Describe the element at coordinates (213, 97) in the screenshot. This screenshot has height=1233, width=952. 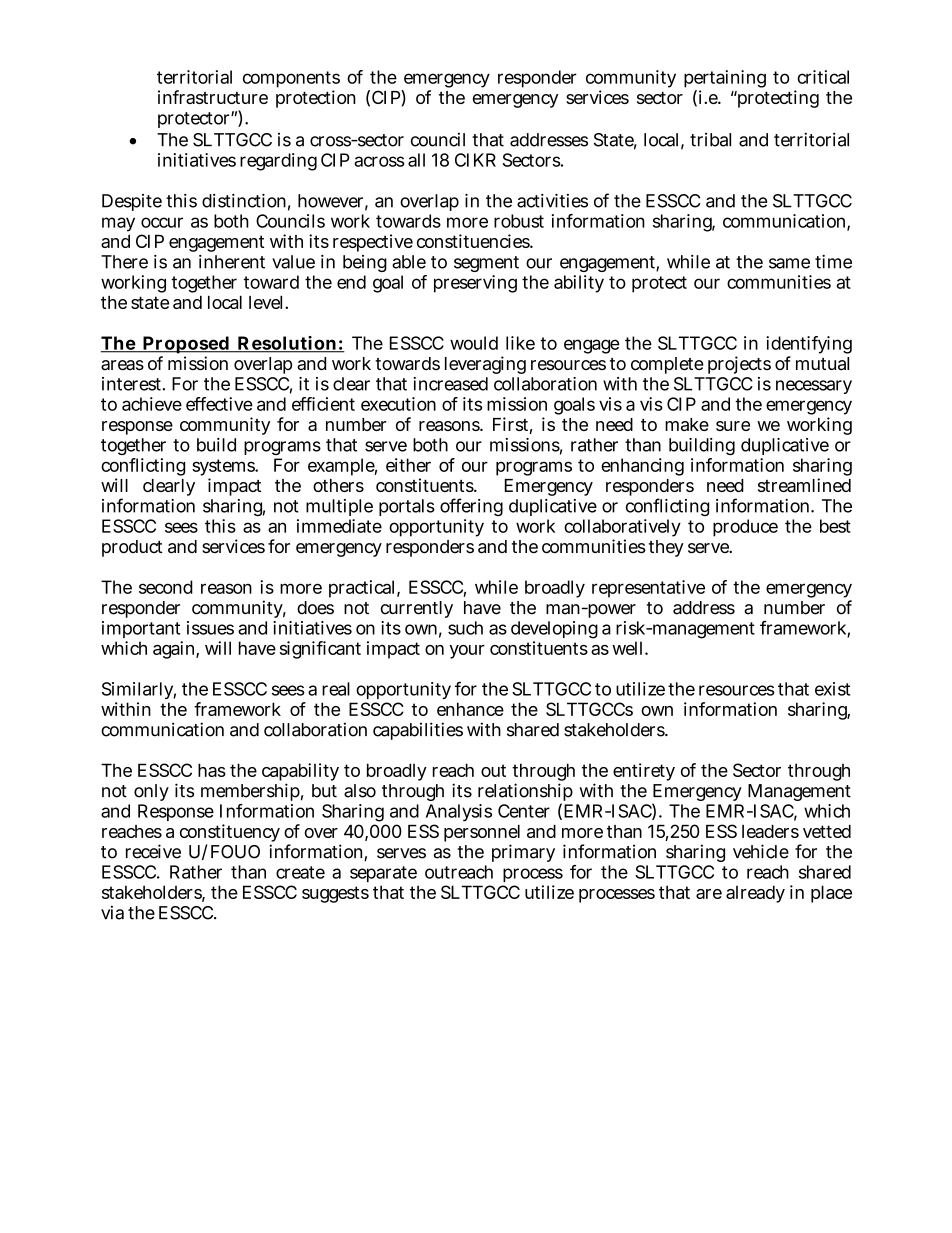
I see `infrastructure` at that location.
